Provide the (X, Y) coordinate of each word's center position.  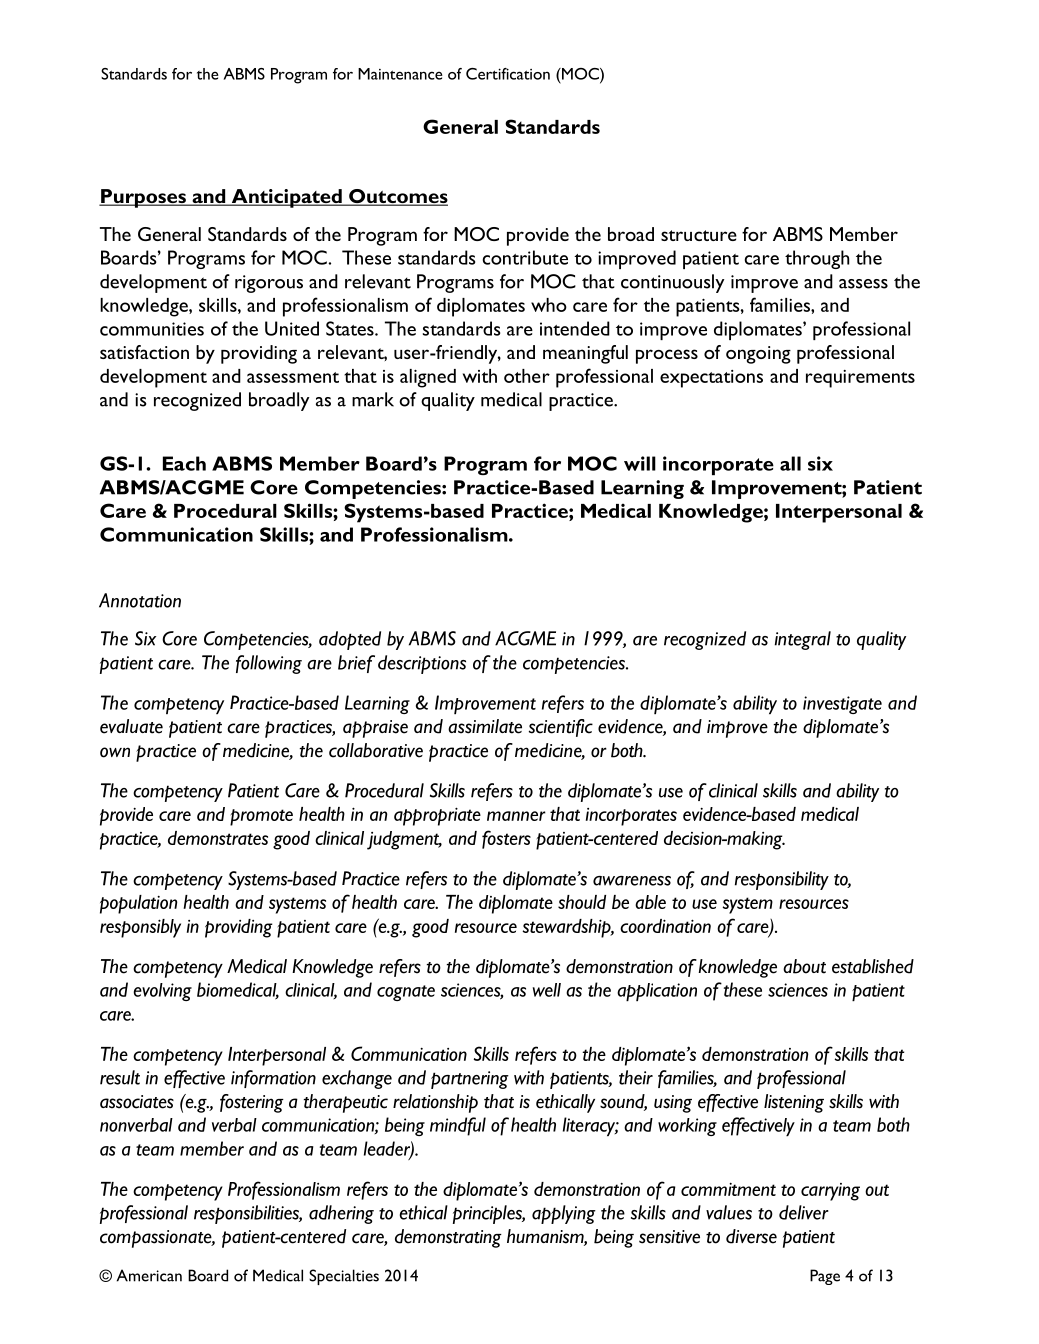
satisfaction (144, 352)
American (149, 1275)
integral (803, 640)
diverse (751, 1236)
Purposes (143, 198)
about (804, 966)
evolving (162, 992)
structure (699, 235)
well (547, 990)
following (269, 664)
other (527, 376)
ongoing (758, 355)
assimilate (485, 726)
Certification (508, 74)
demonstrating (448, 1238)
